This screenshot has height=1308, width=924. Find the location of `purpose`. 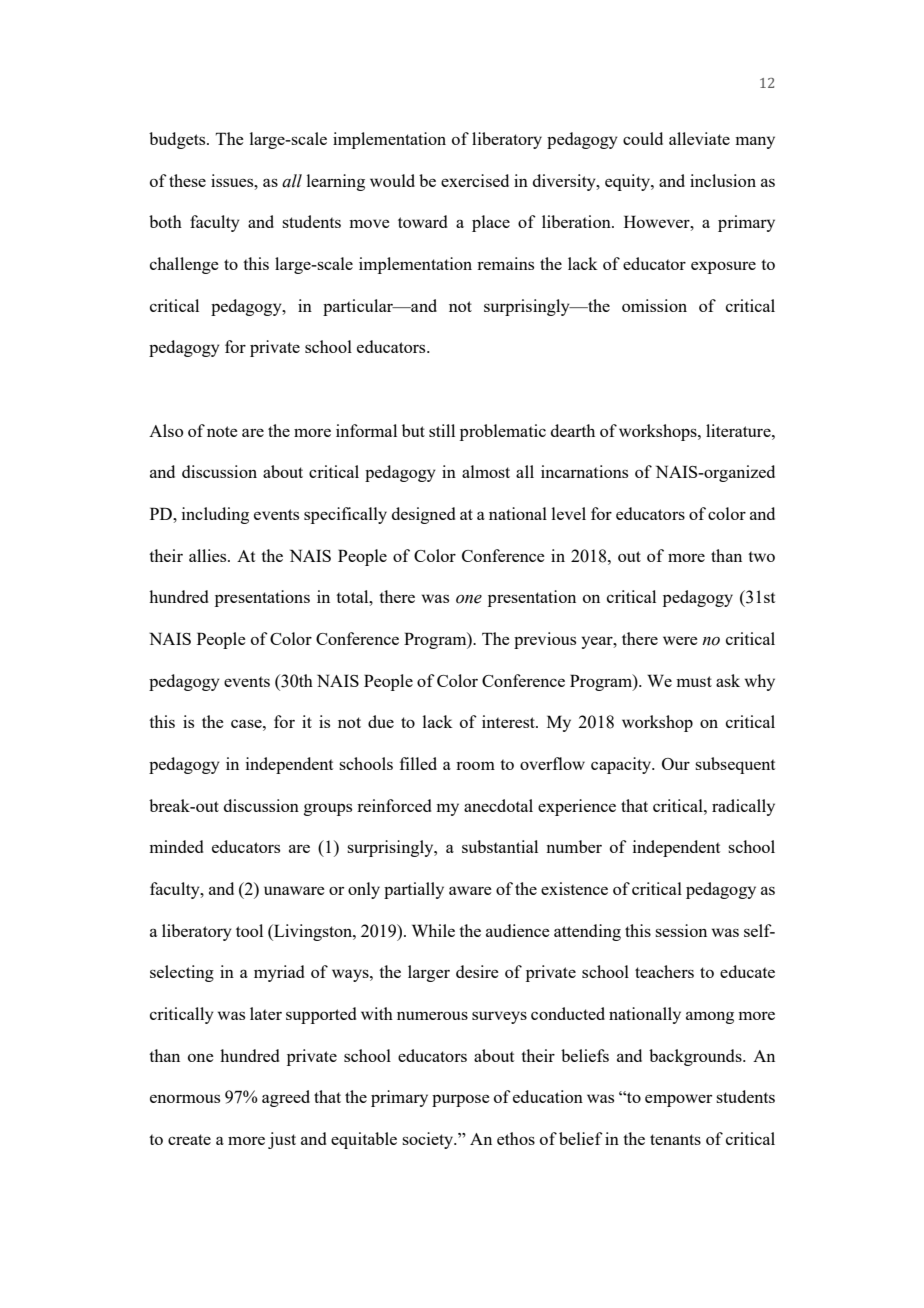

purpose is located at coordinates (461, 1100).
